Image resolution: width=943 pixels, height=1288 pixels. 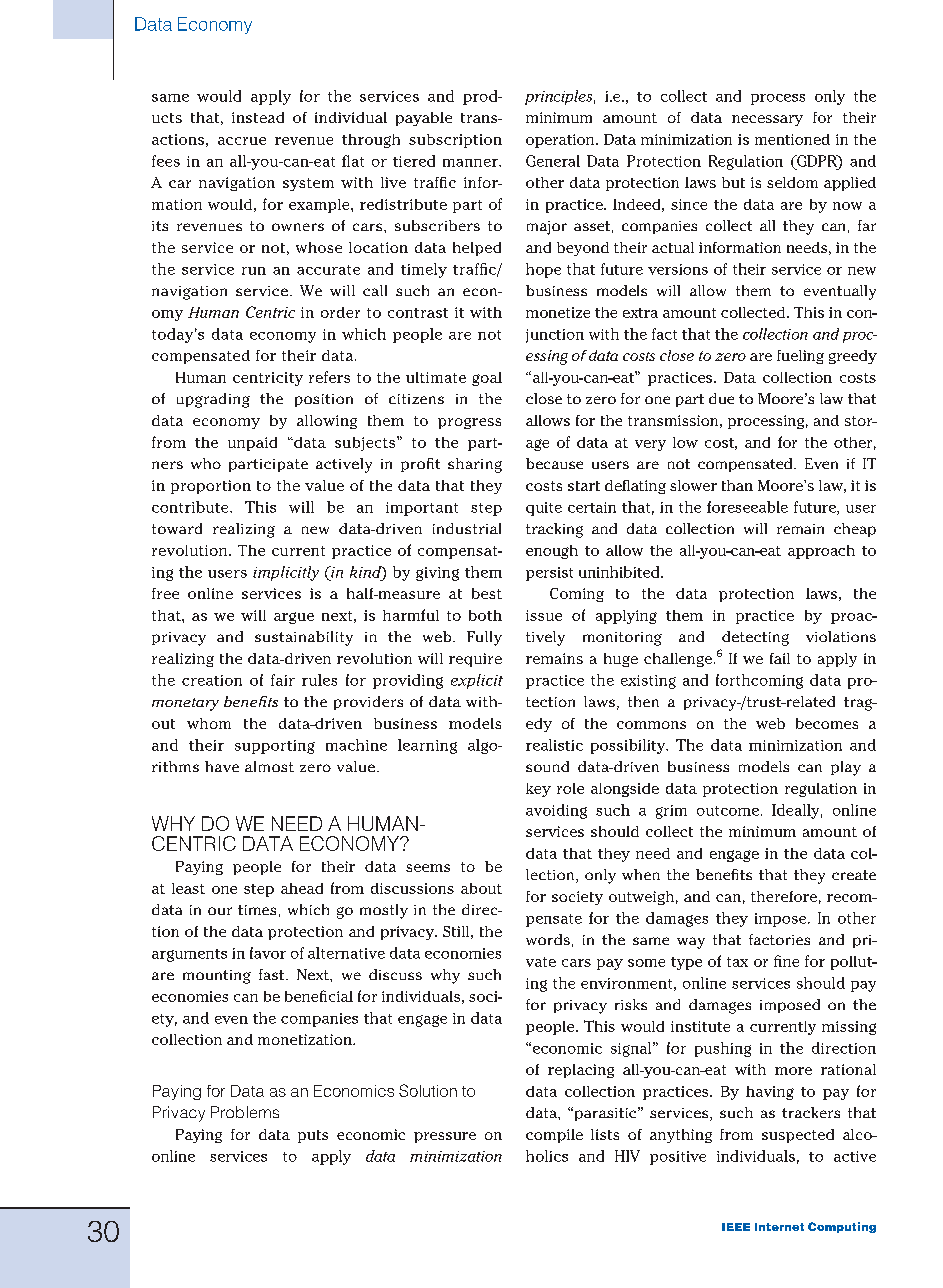 I want to click on fine, so click(x=786, y=961).
